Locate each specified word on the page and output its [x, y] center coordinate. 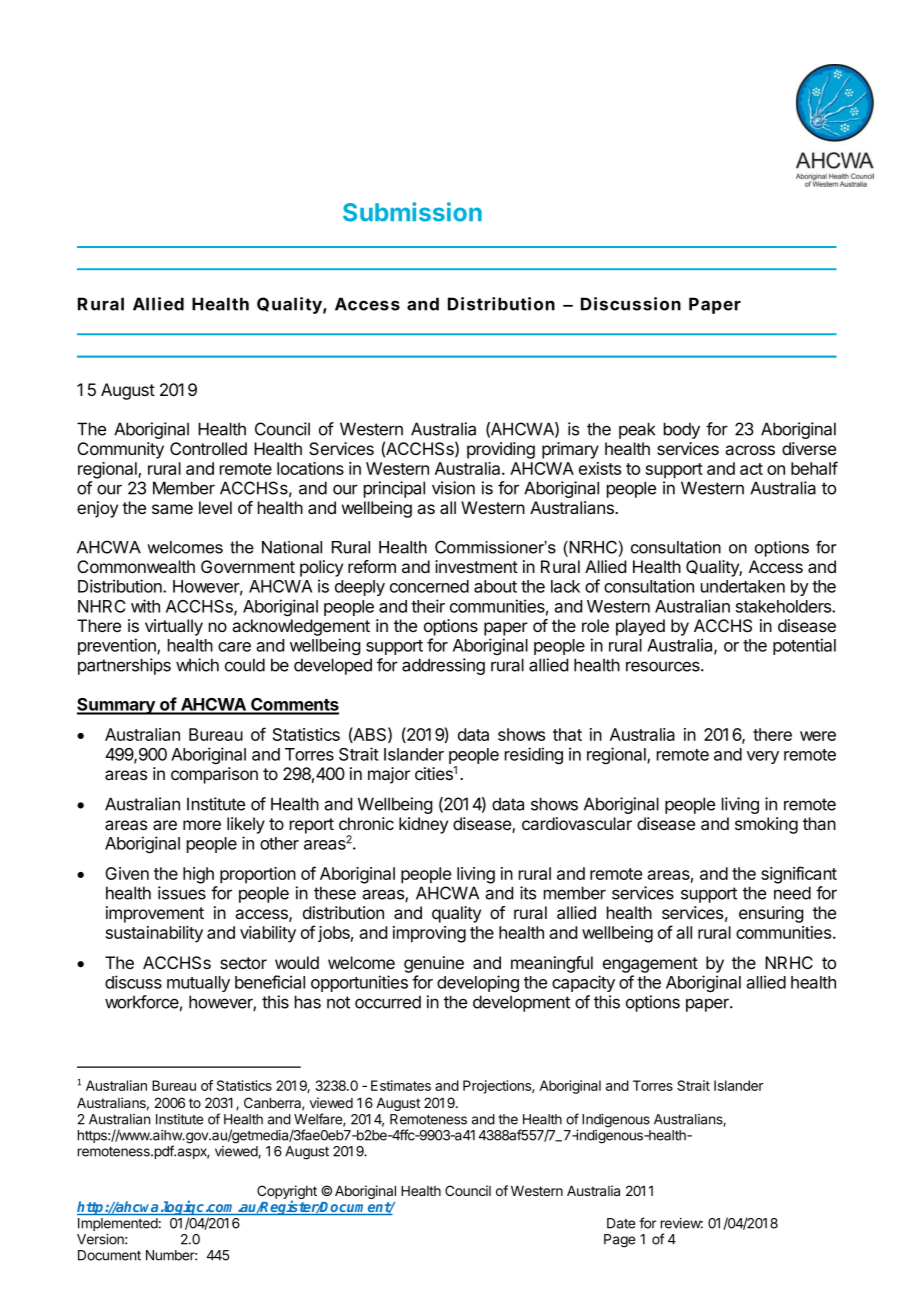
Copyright [287, 1193]
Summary [117, 706]
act [751, 469]
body [682, 430]
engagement [650, 965]
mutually [198, 984]
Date [621, 1223]
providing [501, 450]
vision [453, 488]
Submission [412, 212]
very [763, 757]
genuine [434, 964]
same [172, 509]
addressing [443, 666]
